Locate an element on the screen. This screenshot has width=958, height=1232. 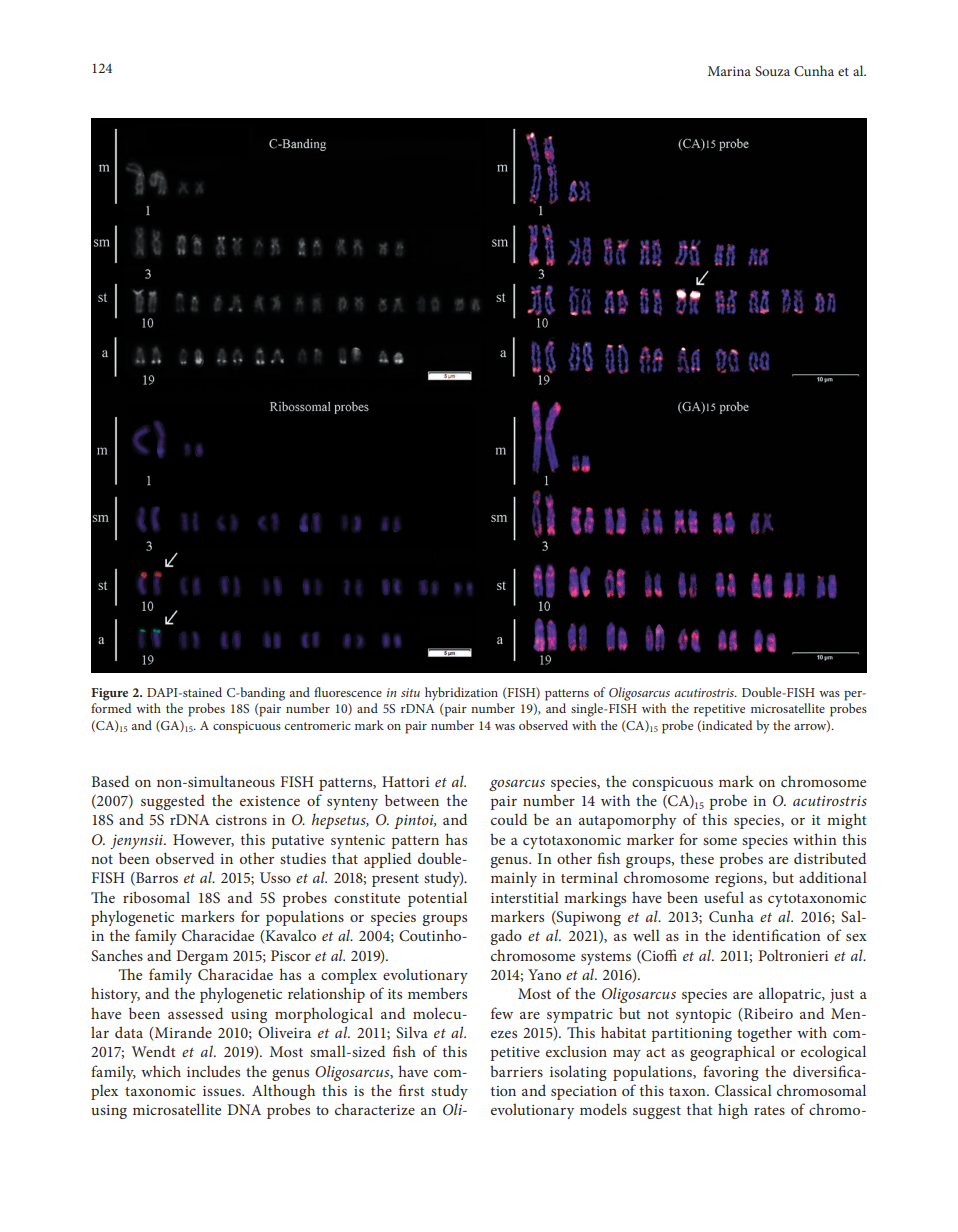
Souza is located at coordinates (772, 71).
